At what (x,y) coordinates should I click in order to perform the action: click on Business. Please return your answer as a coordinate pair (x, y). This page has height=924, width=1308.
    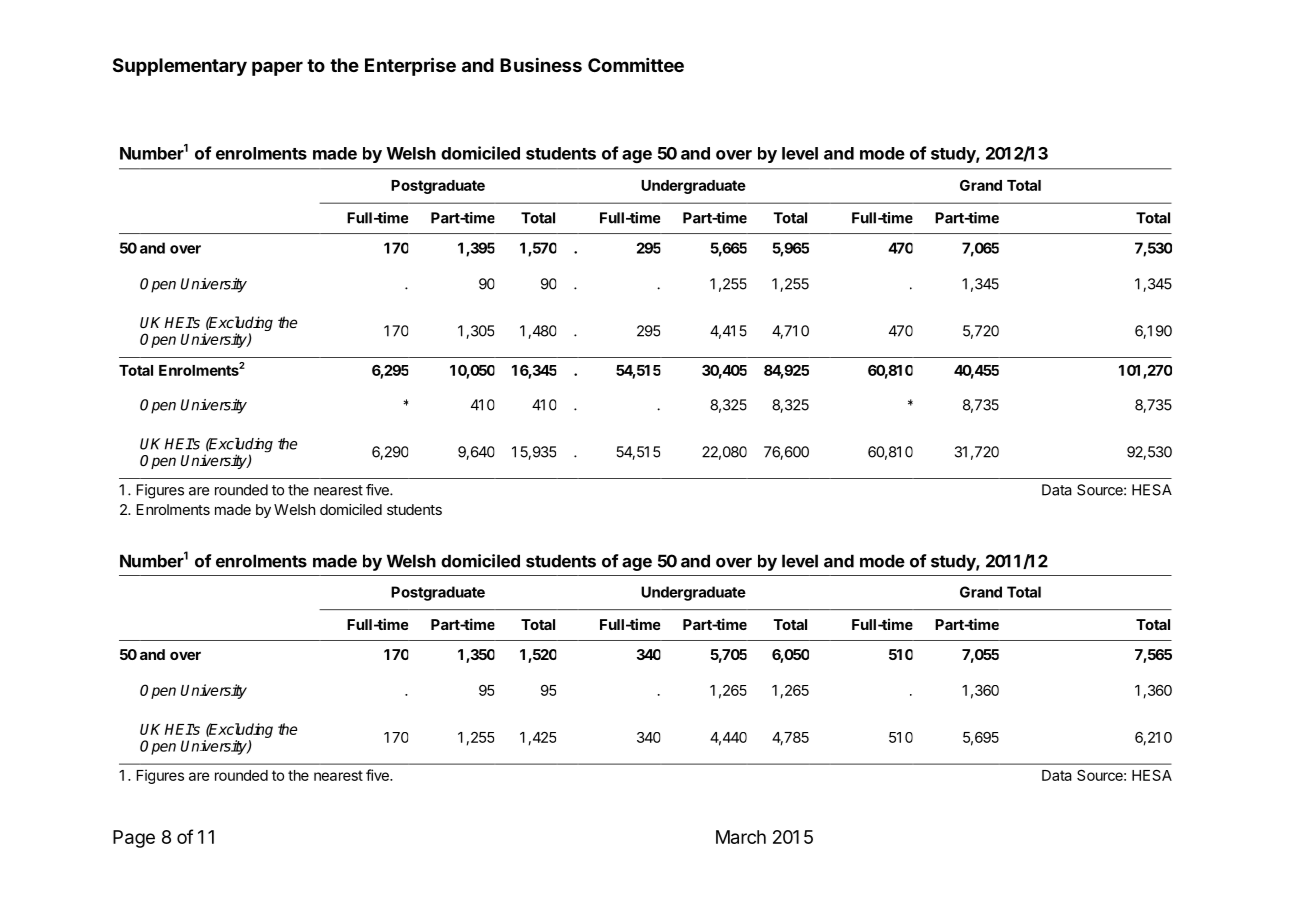
    Looking at the image, I should click on (541, 65).
